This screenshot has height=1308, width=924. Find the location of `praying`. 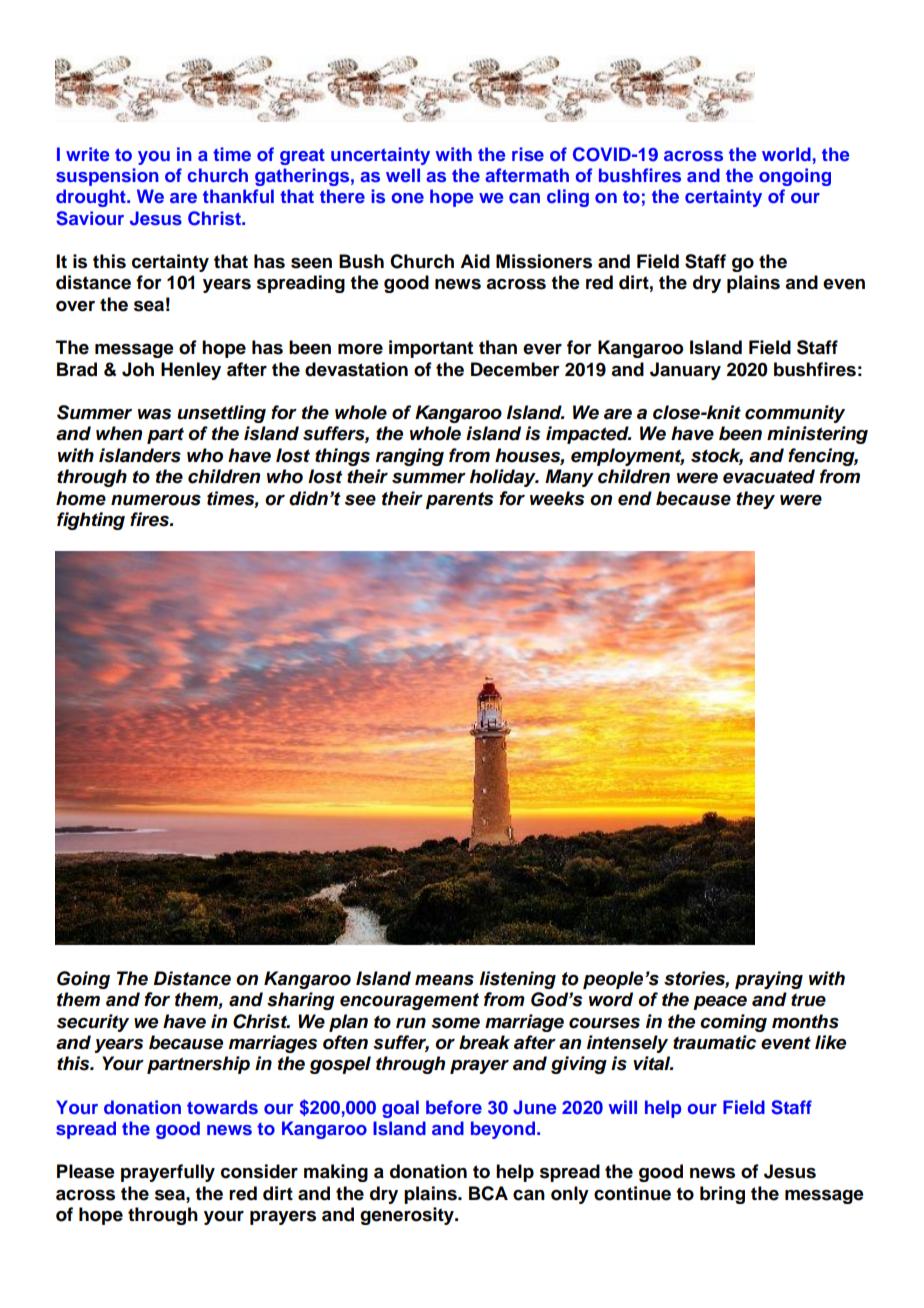

praying is located at coordinates (769, 980).
